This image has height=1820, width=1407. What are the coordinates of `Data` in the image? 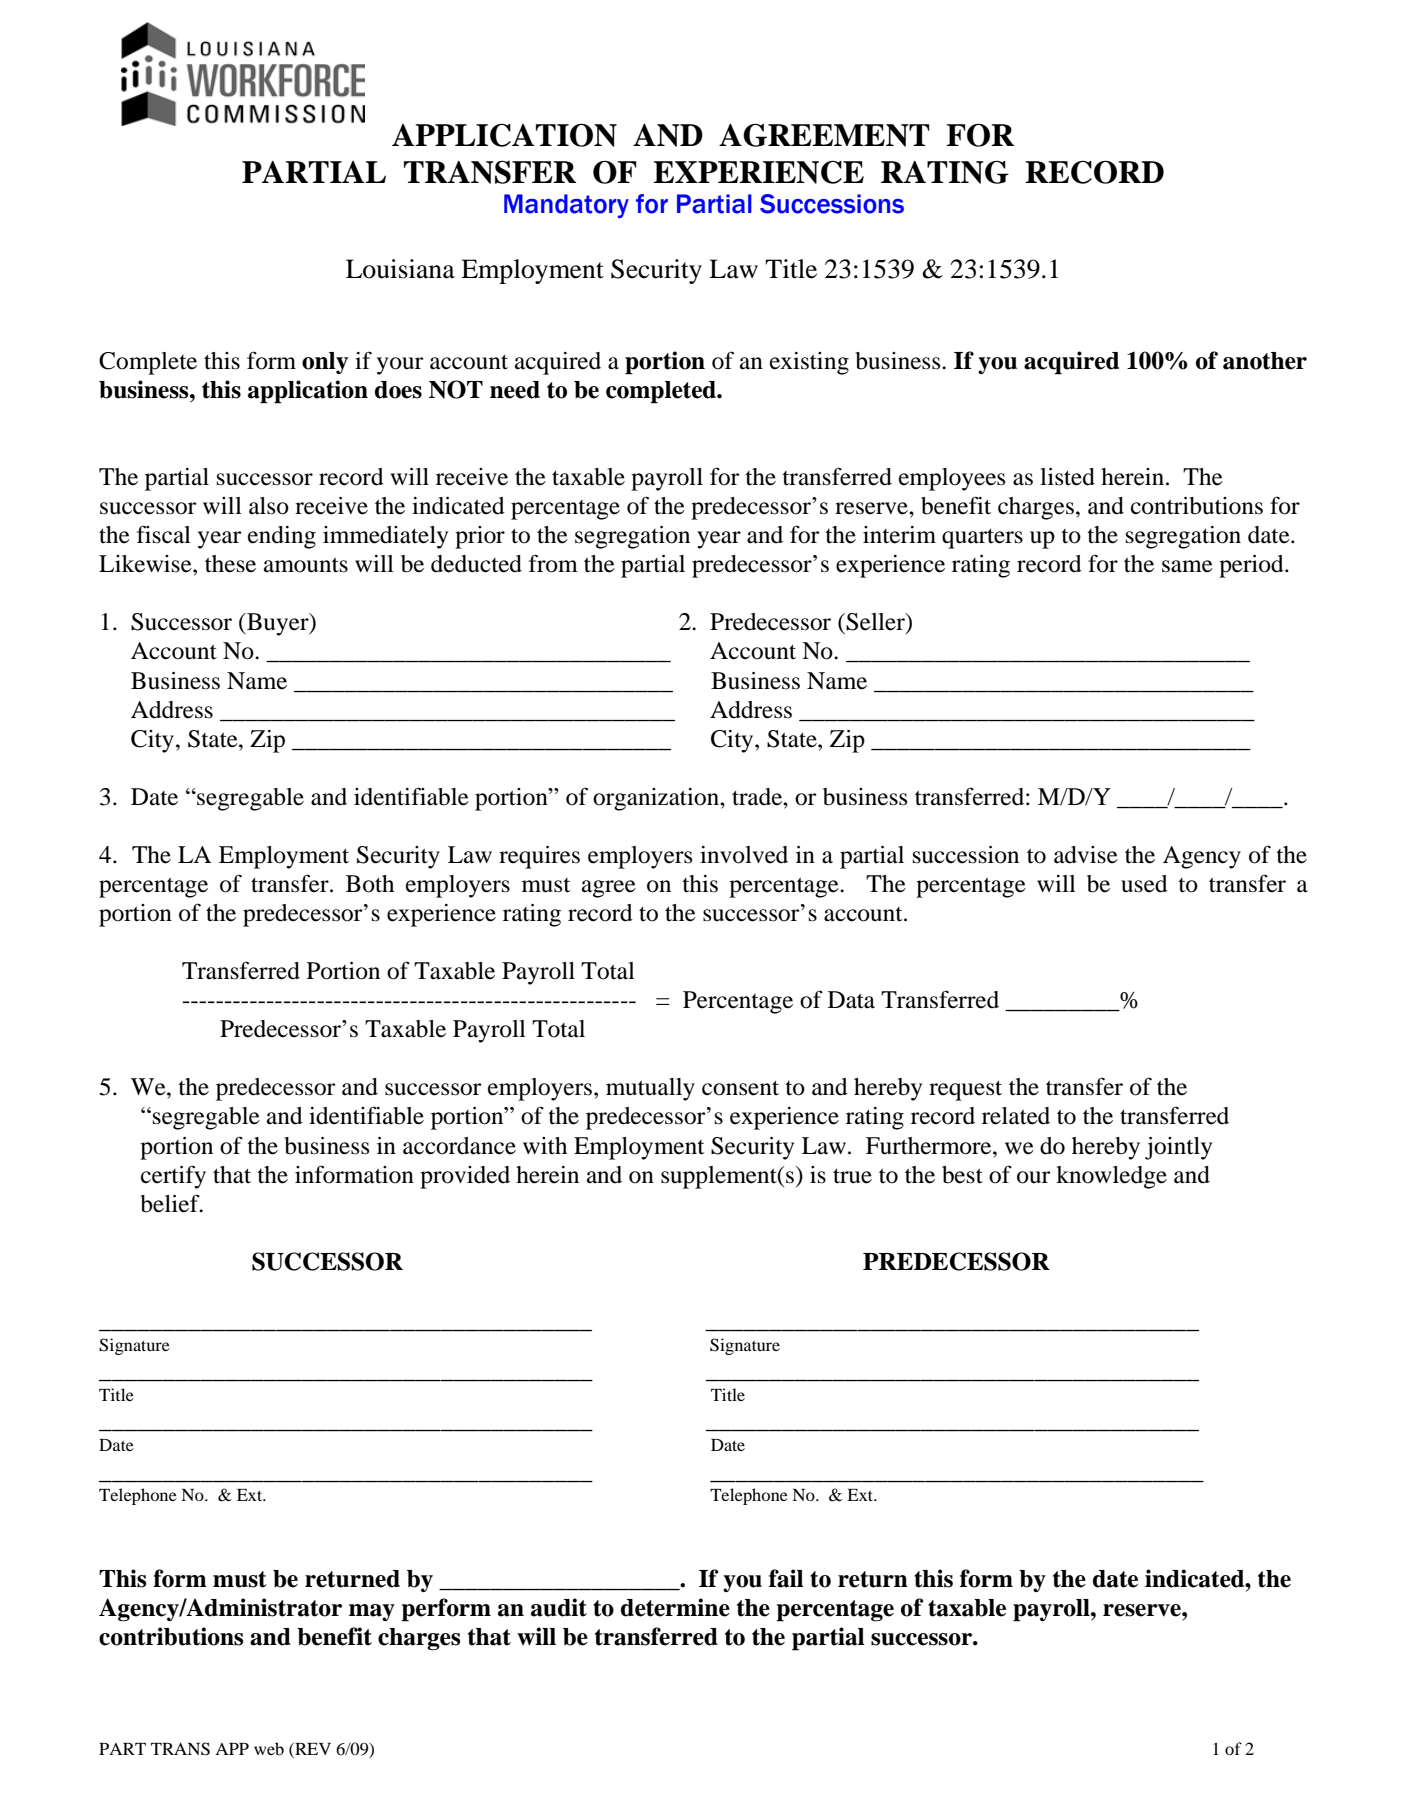 It's located at (851, 1000).
